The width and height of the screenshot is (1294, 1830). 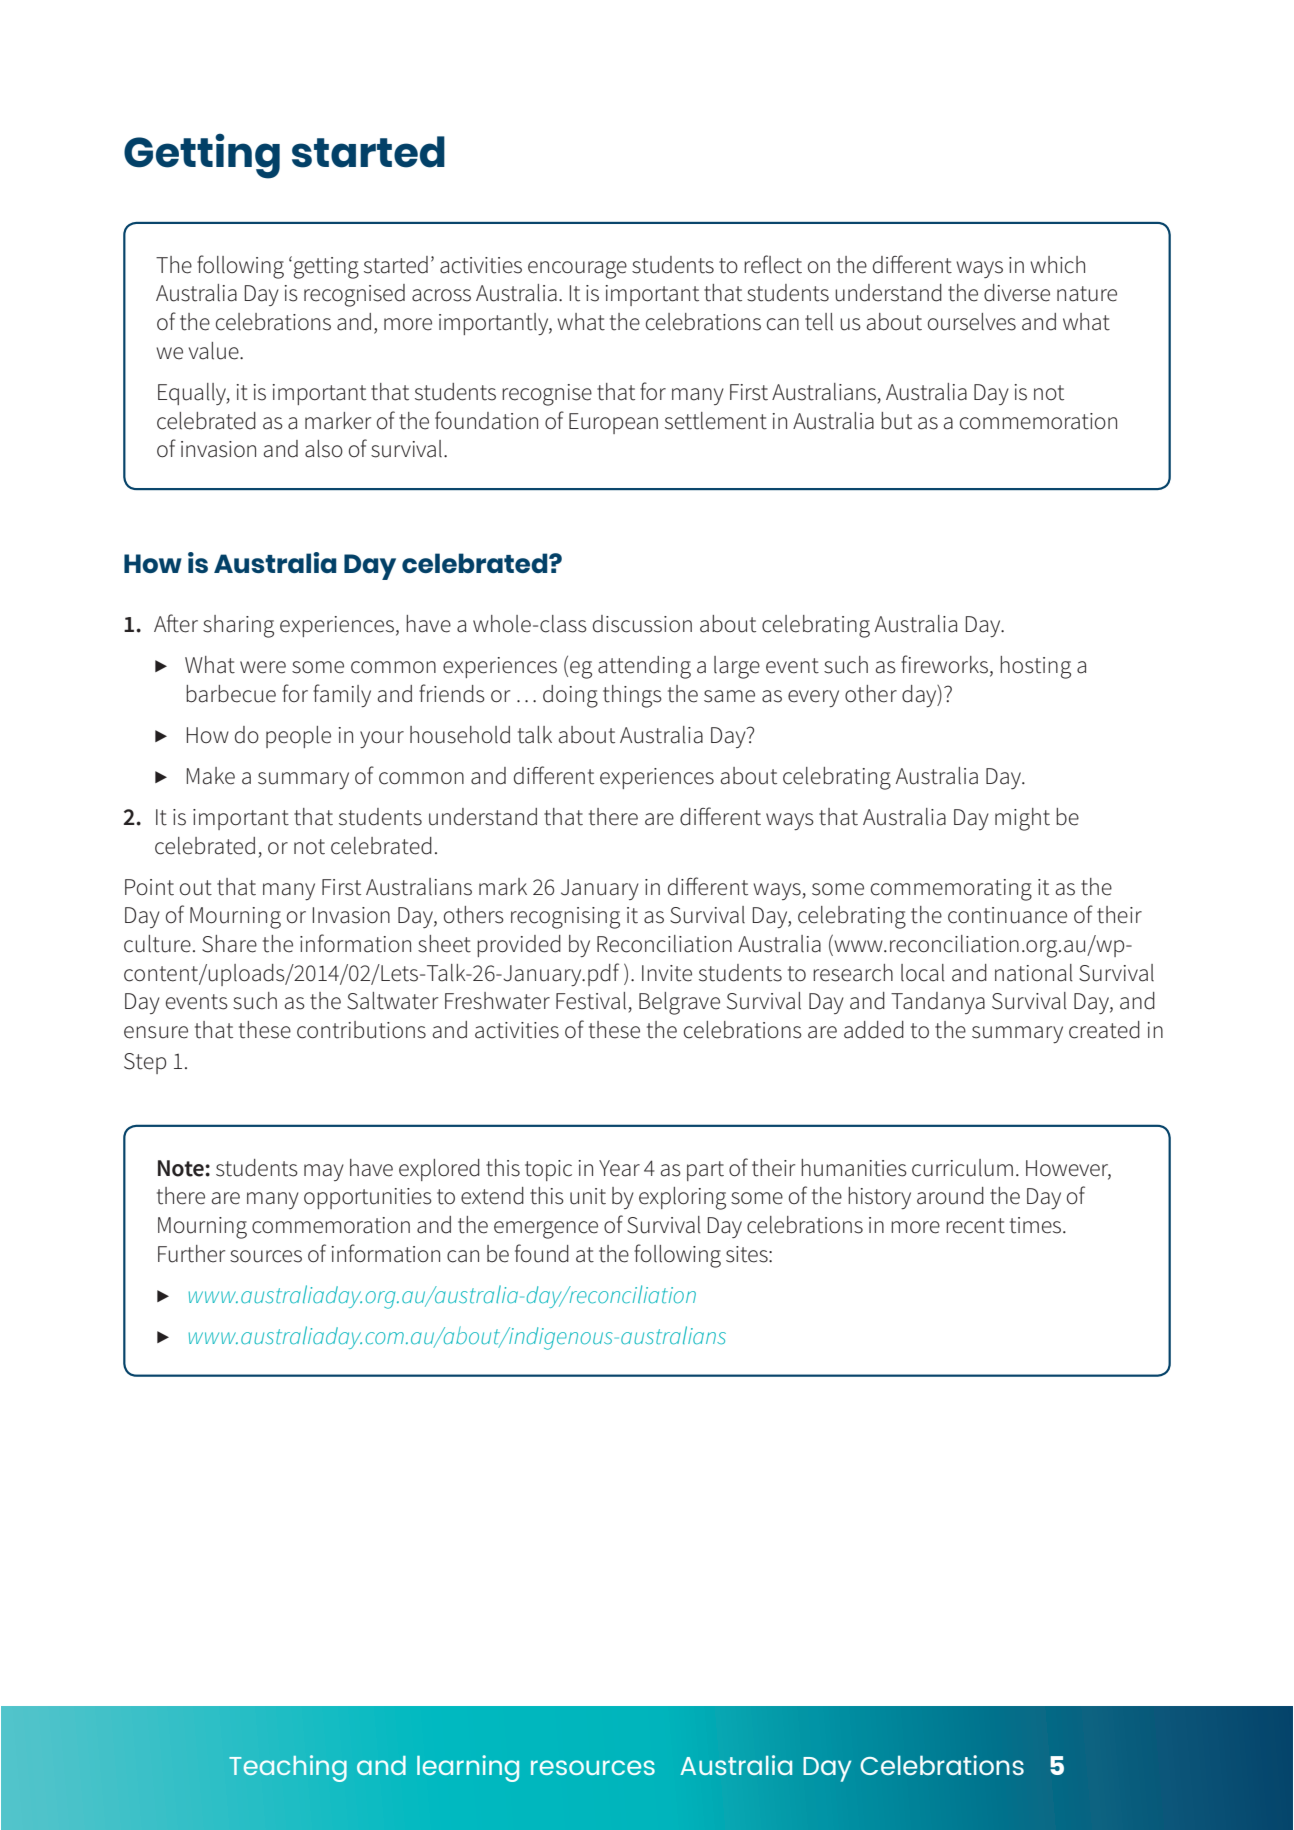 What do you see at coordinates (975, 1226) in the screenshot?
I see `recent` at bounding box center [975, 1226].
